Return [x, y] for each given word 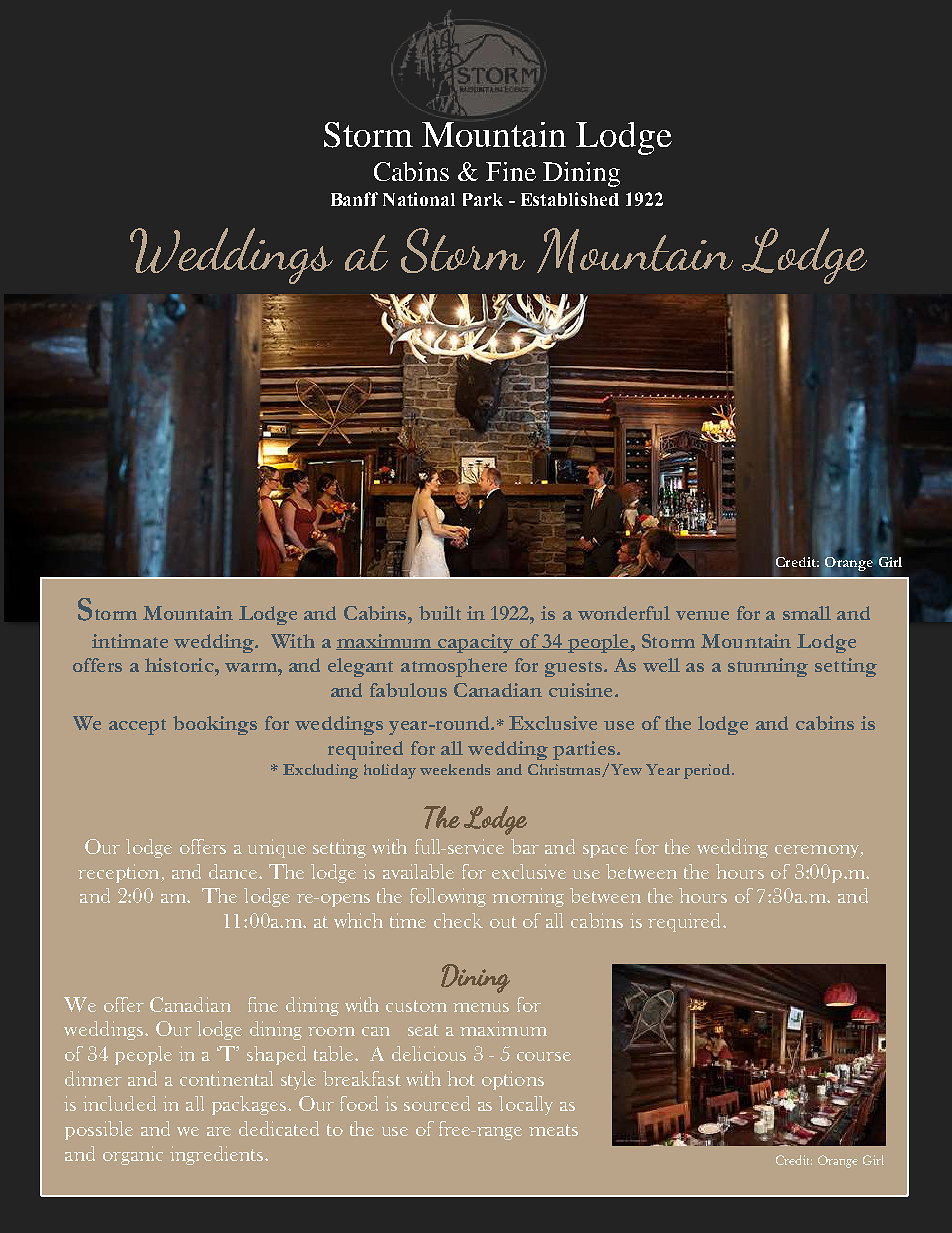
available [418, 871]
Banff [354, 199]
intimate [130, 641]
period [708, 771]
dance [234, 871]
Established [570, 199]
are [219, 1131]
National [419, 199]
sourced [437, 1103]
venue [702, 615]
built [440, 613]
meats [553, 1130]
